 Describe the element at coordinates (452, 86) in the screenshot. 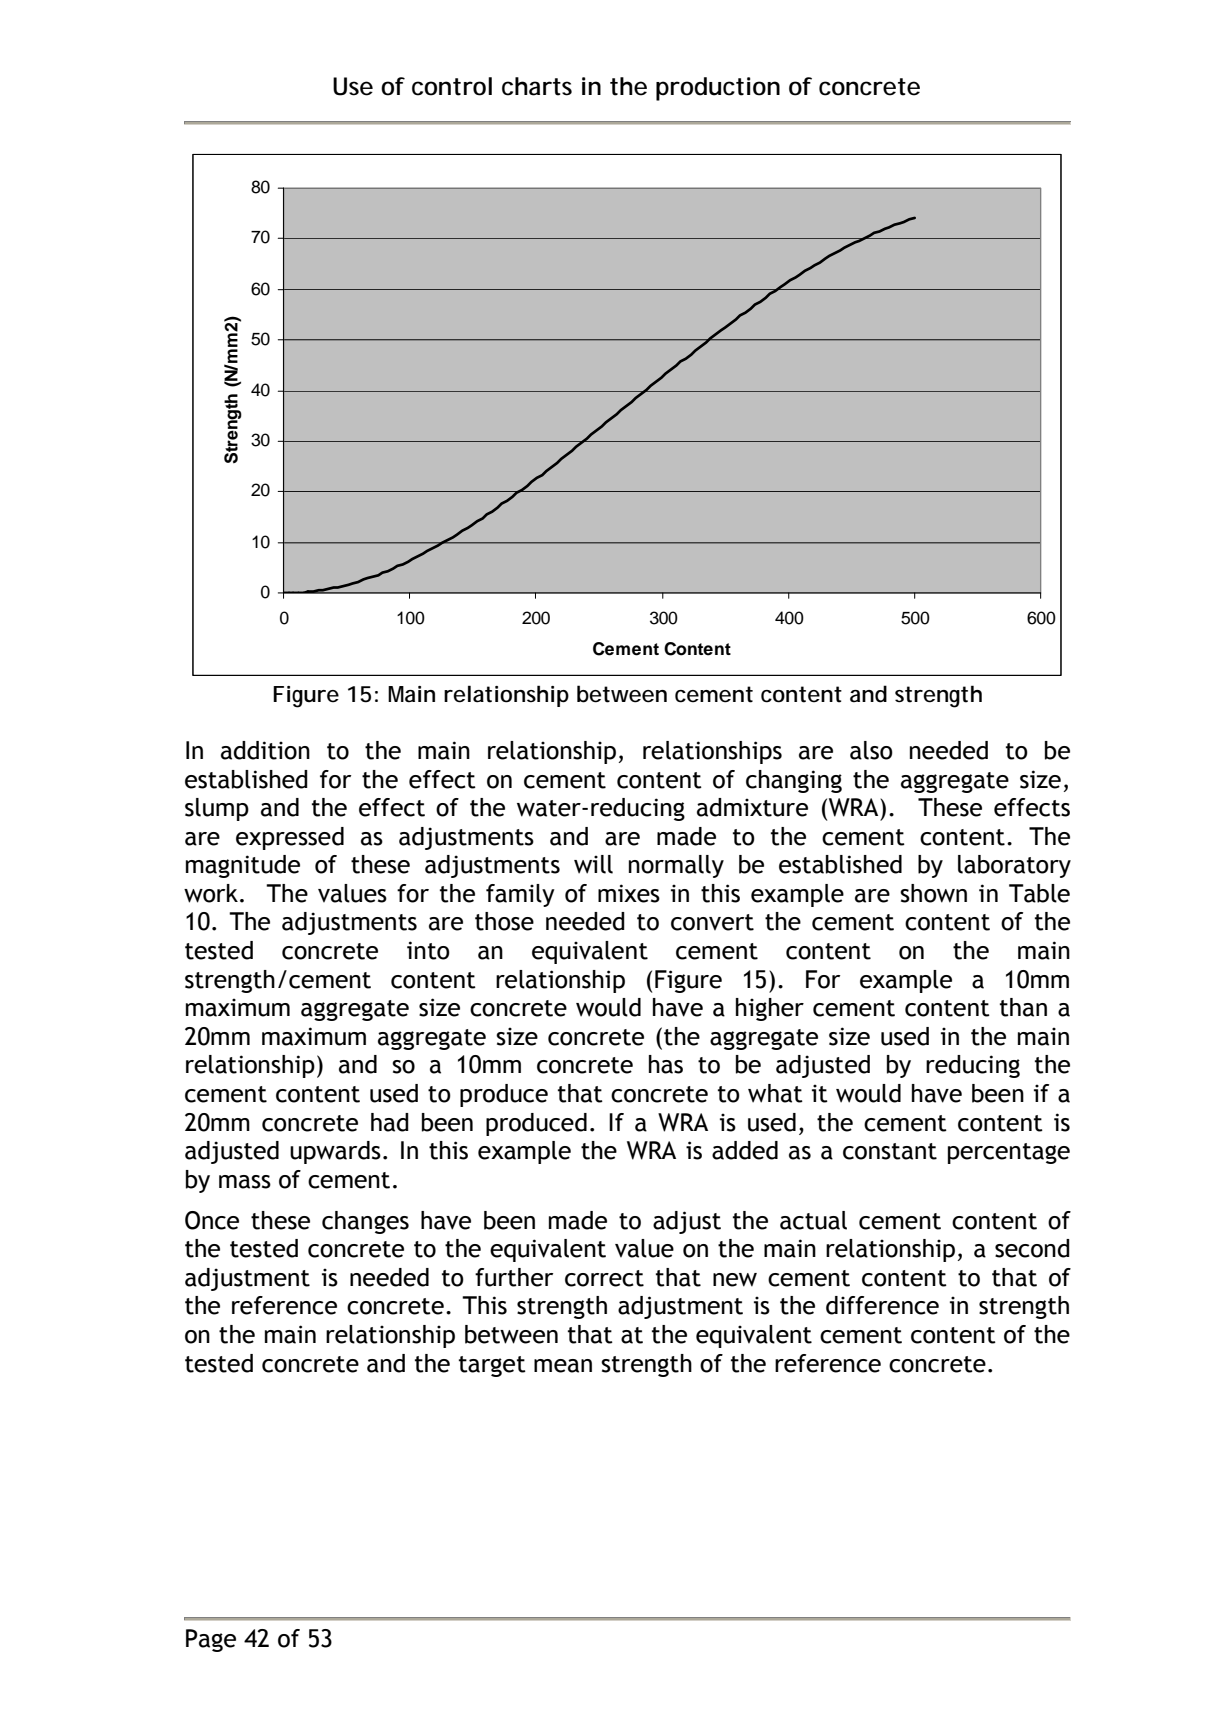

I see `control` at that location.
